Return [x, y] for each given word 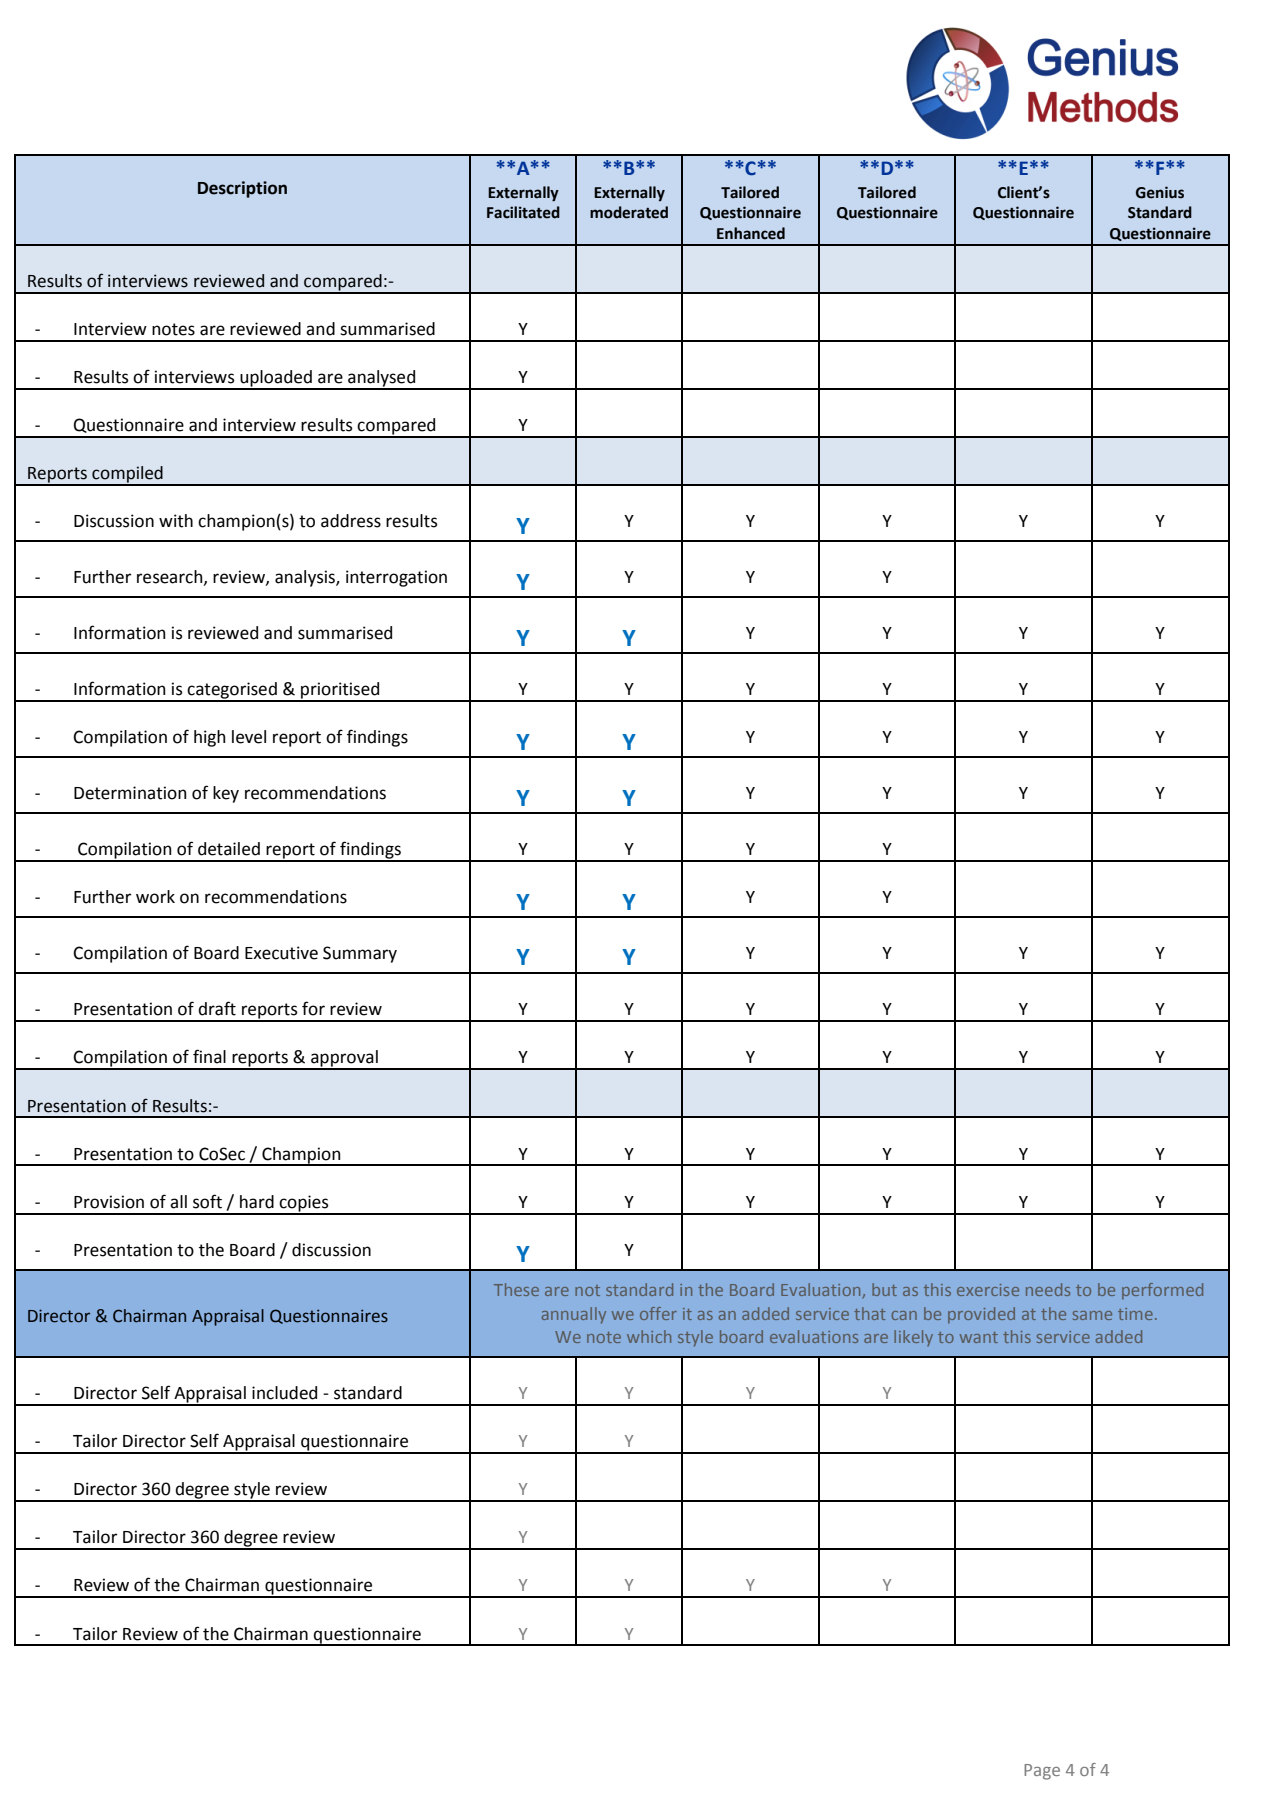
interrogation [396, 578]
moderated [629, 212]
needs [1048, 1289]
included [284, 1393]
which [649, 1336]
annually [574, 1315]
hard [257, 1202]
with [176, 521]
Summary [360, 954]
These [516, 1289]
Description [242, 189]
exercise [988, 1290]
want [979, 1337]
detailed [229, 849]
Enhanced [751, 233]
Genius [1160, 192]
